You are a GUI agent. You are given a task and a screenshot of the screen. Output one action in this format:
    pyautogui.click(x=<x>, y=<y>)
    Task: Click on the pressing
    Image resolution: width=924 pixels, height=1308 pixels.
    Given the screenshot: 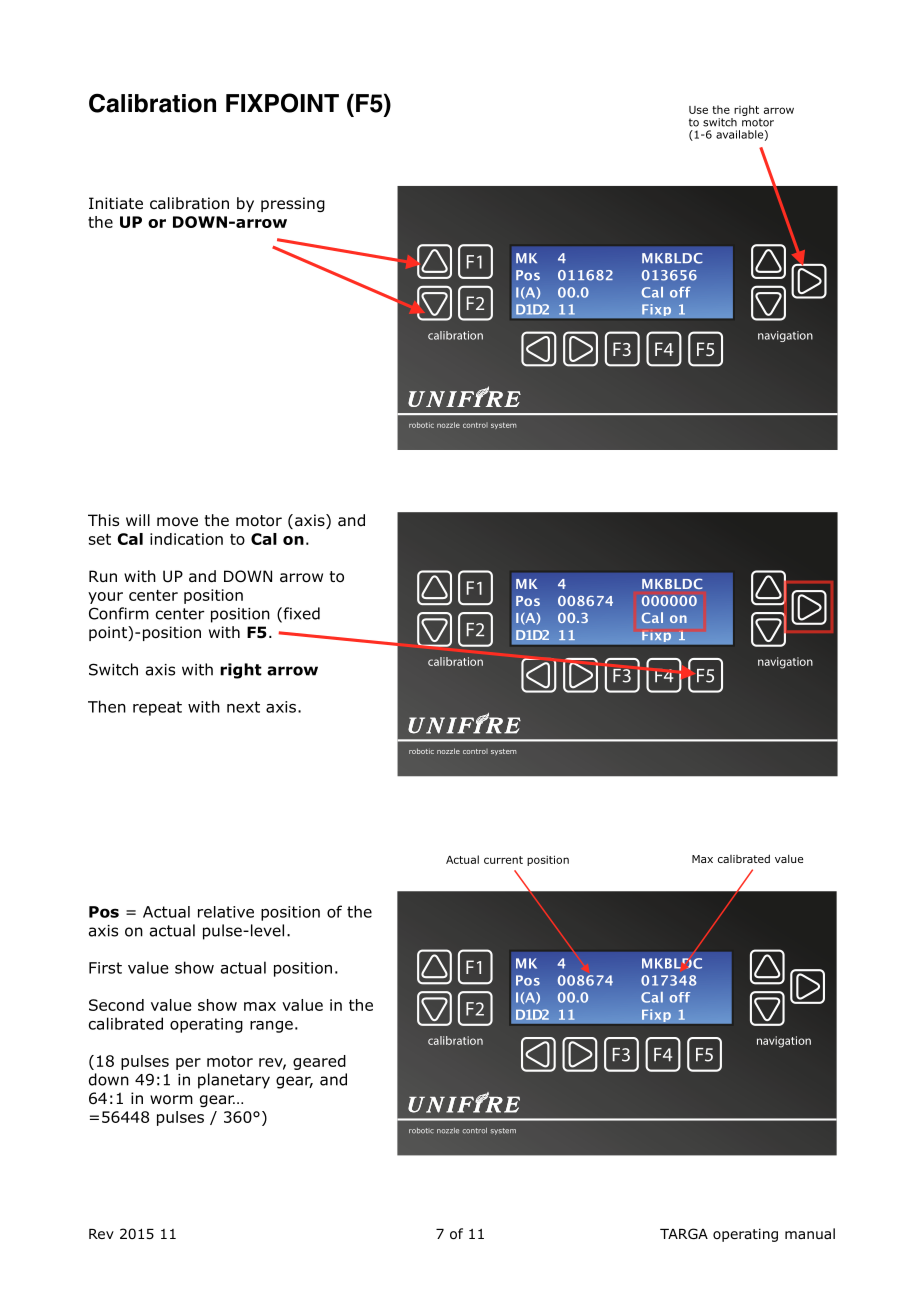 What is the action you would take?
    pyautogui.click(x=293, y=204)
